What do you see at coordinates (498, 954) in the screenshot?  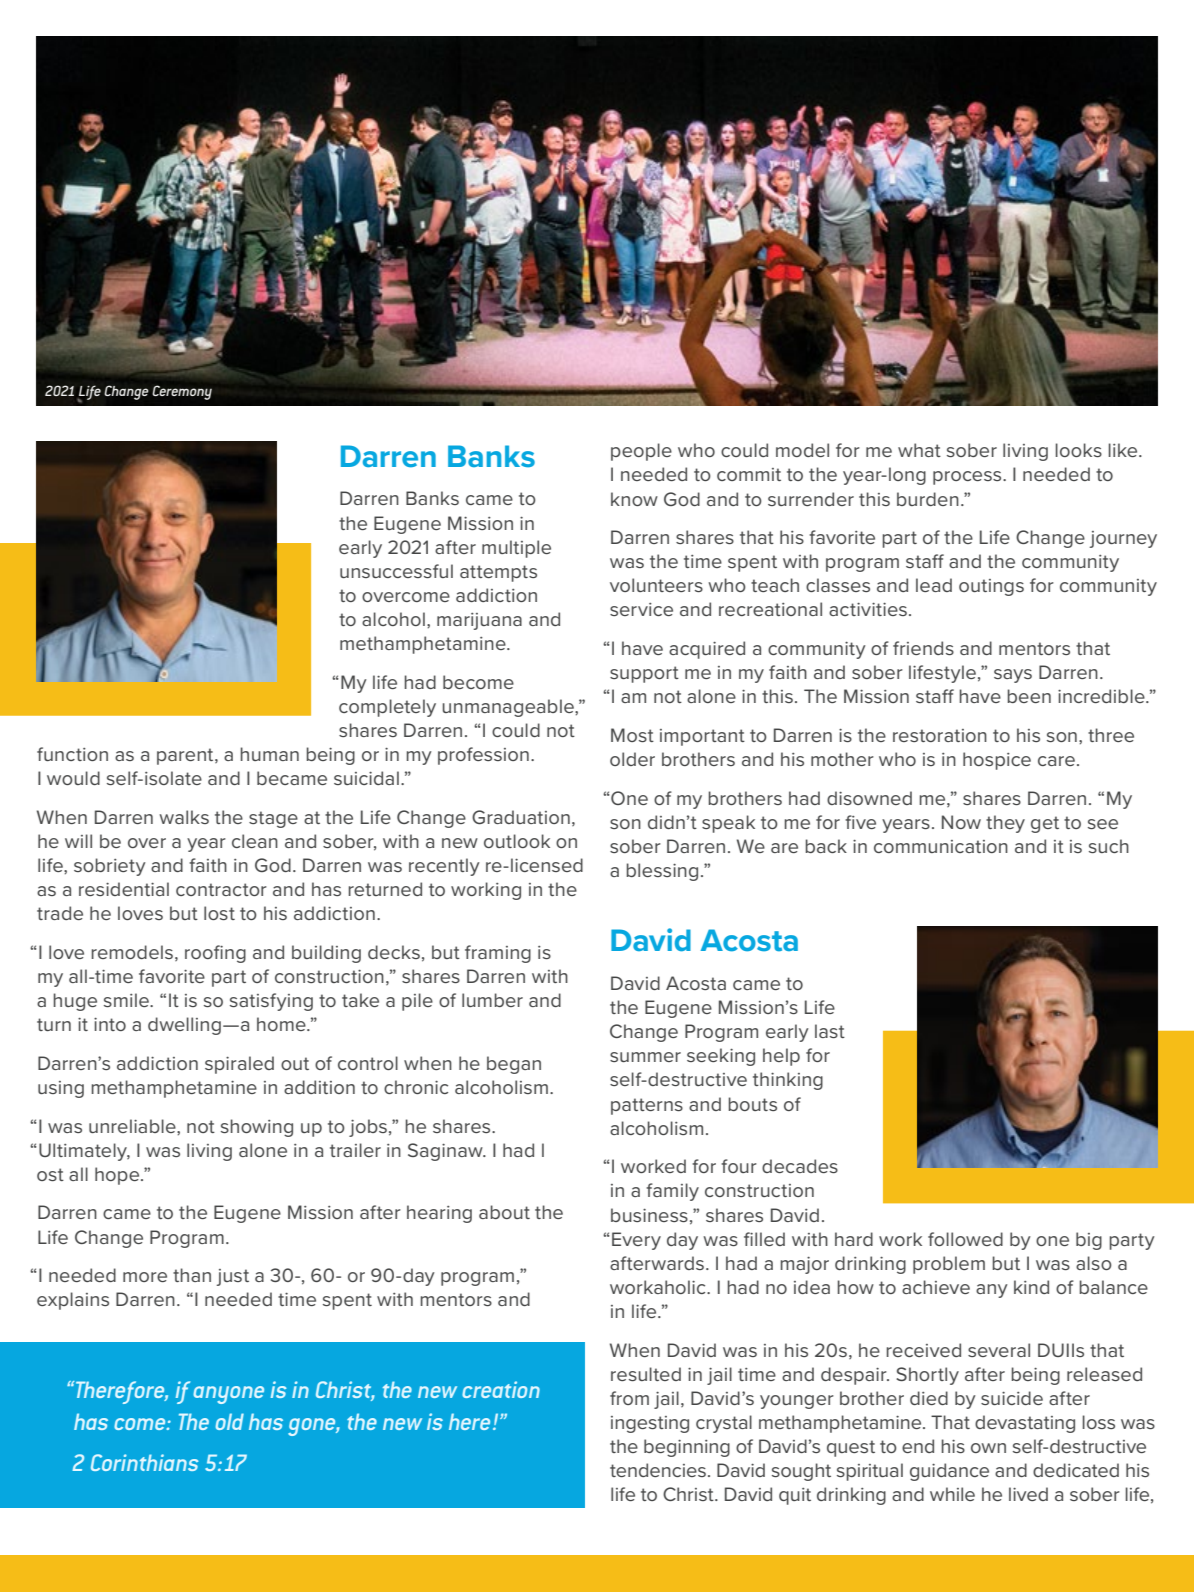 I see `framing` at bounding box center [498, 954].
